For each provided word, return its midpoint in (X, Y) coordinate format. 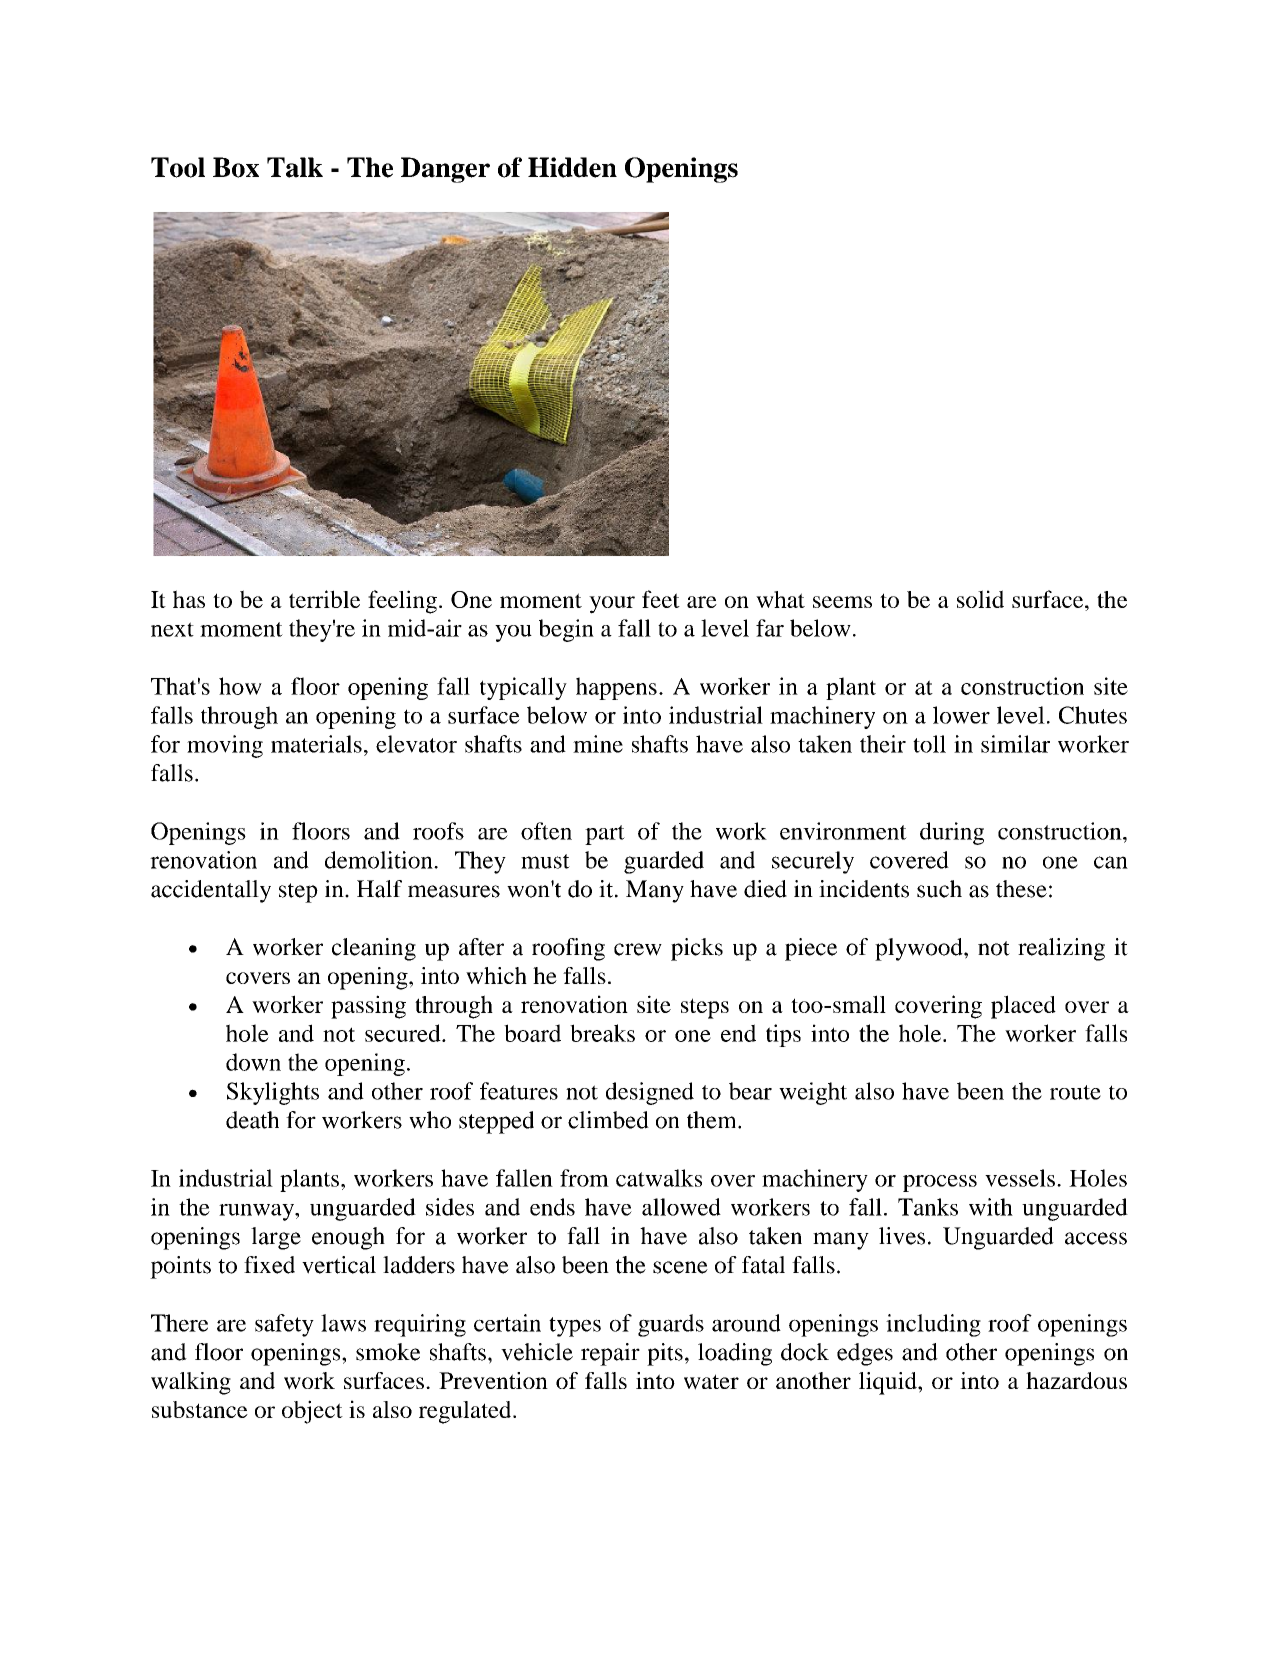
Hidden (572, 167)
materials (316, 744)
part (605, 835)
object (312, 1412)
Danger (445, 170)
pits (665, 1354)
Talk (295, 167)
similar (1015, 744)
